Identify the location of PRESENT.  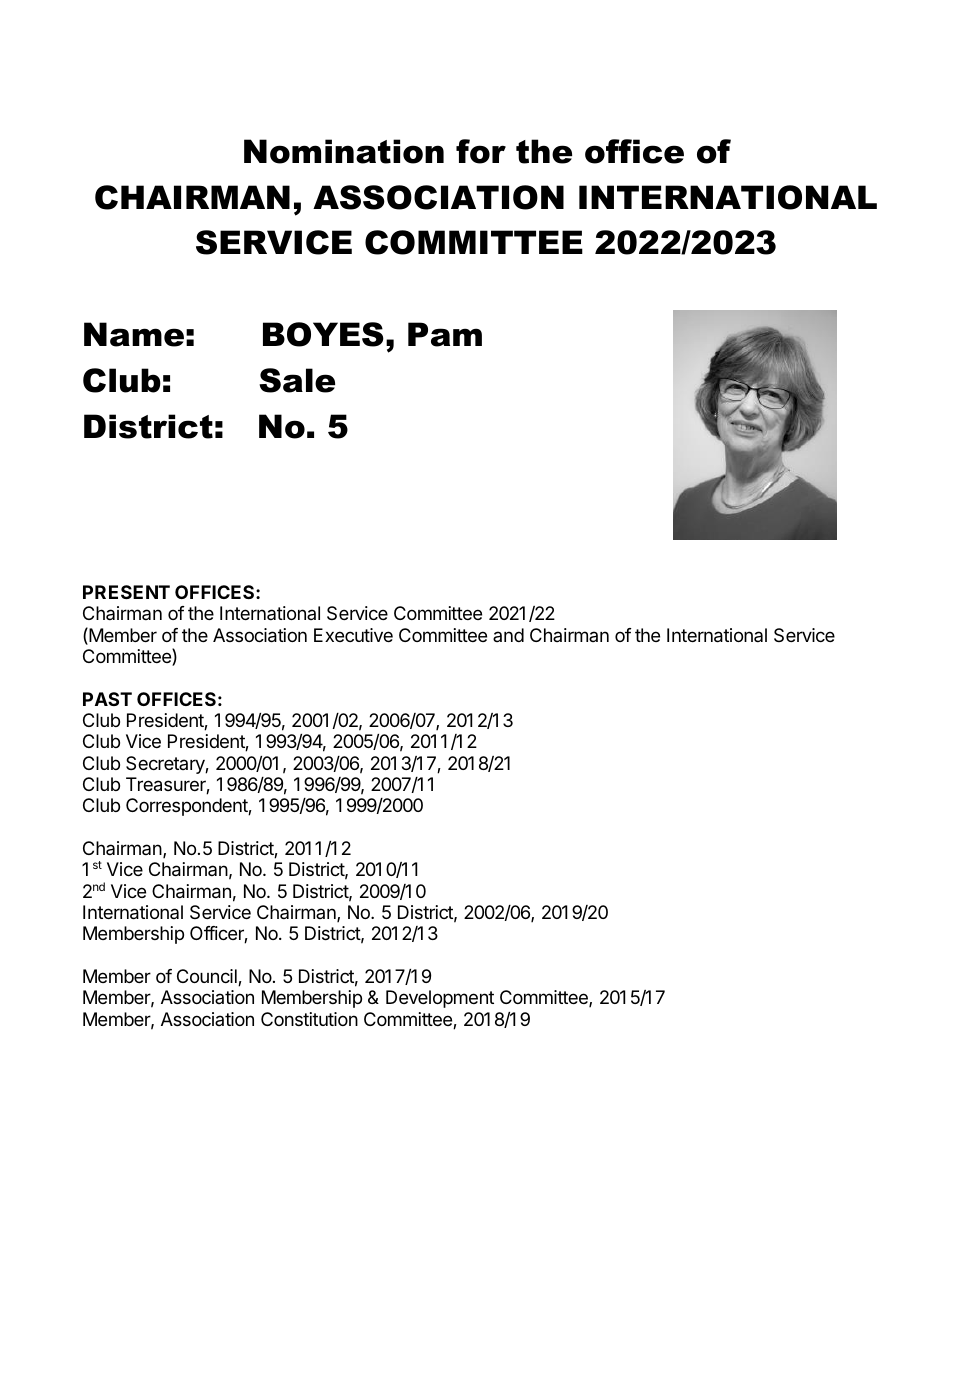
(126, 592).
